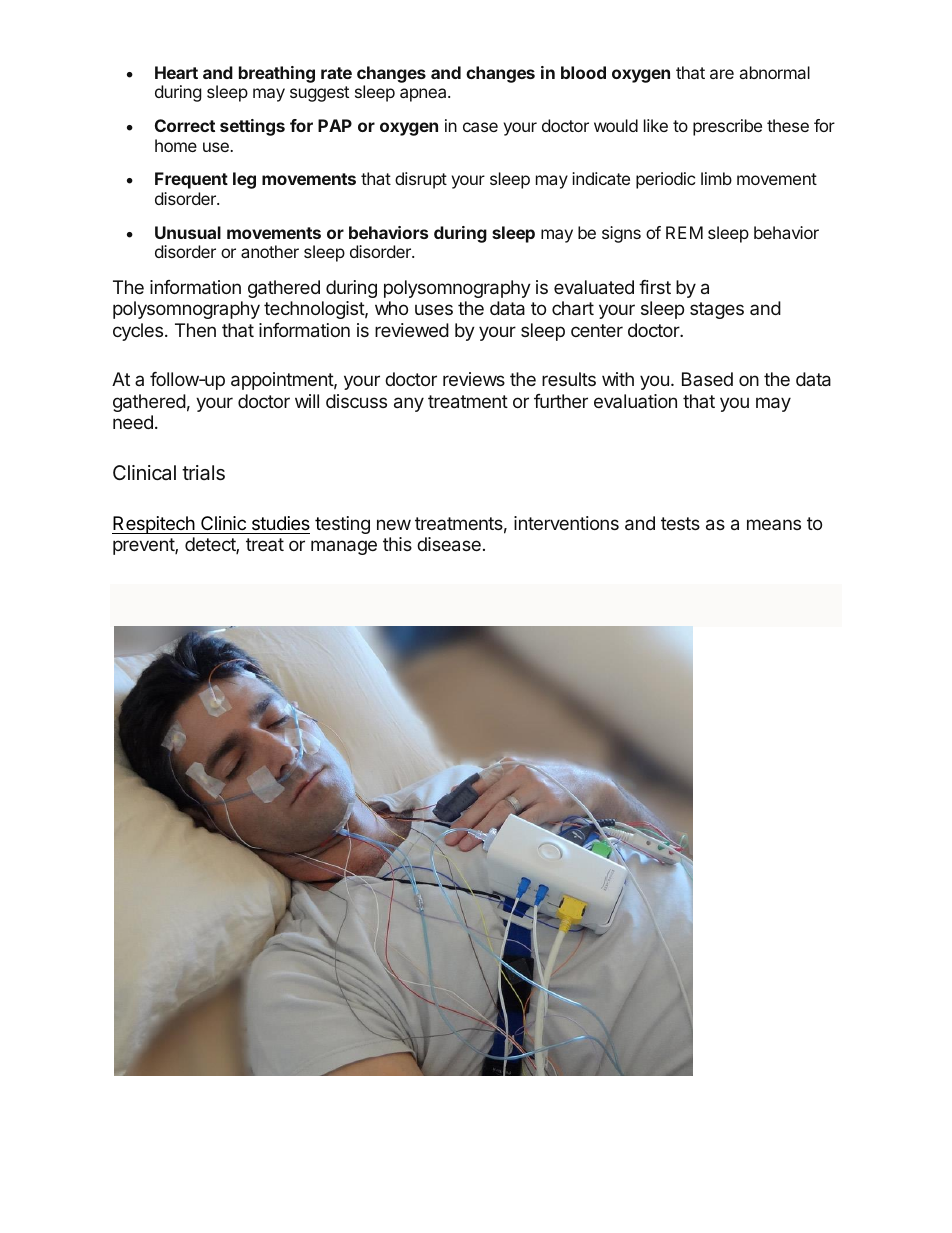 This image has width=952, height=1233. Describe the element at coordinates (474, 379) in the image. I see `reviews` at that location.
